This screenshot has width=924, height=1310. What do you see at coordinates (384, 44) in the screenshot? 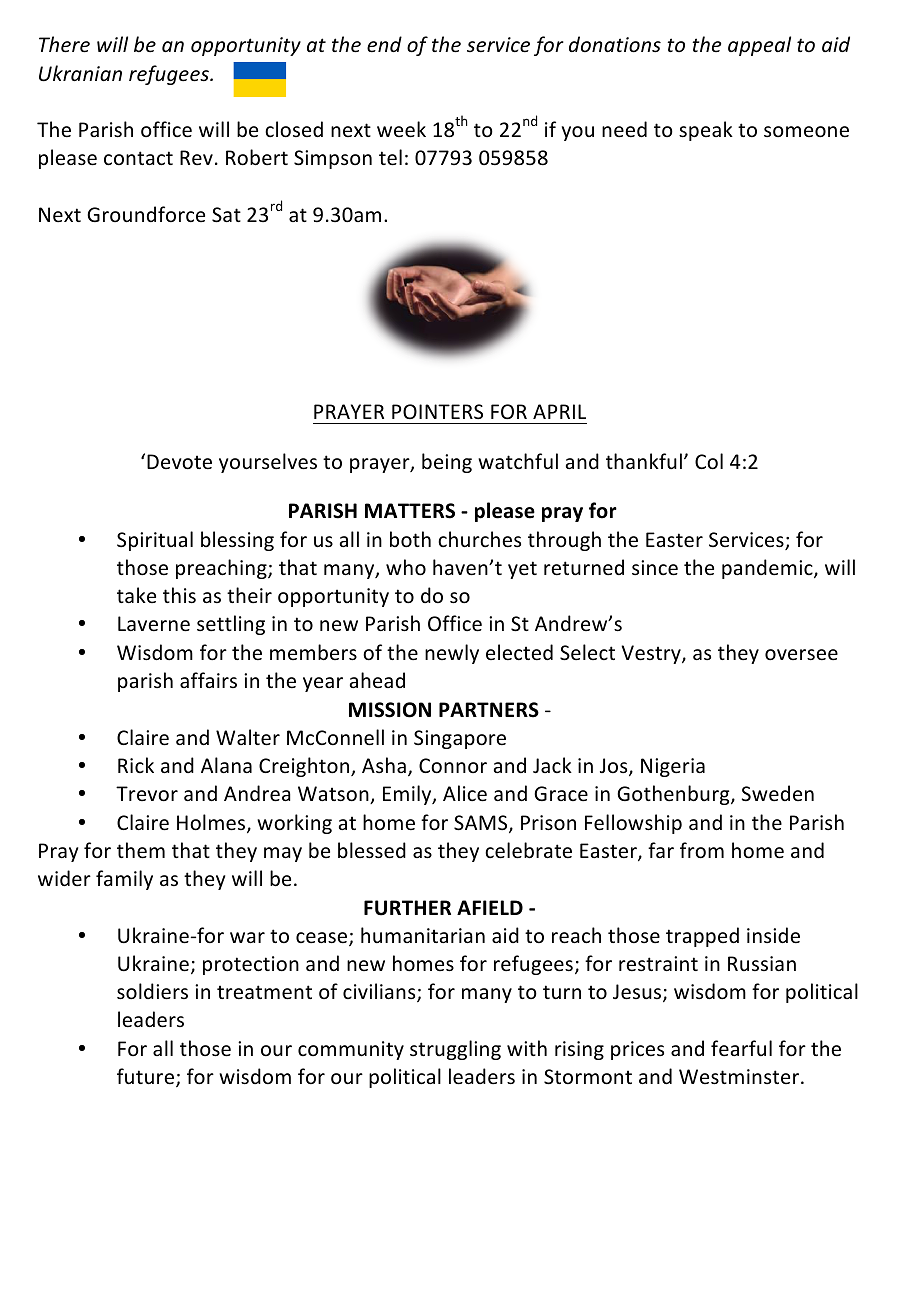
I see `end` at bounding box center [384, 44].
